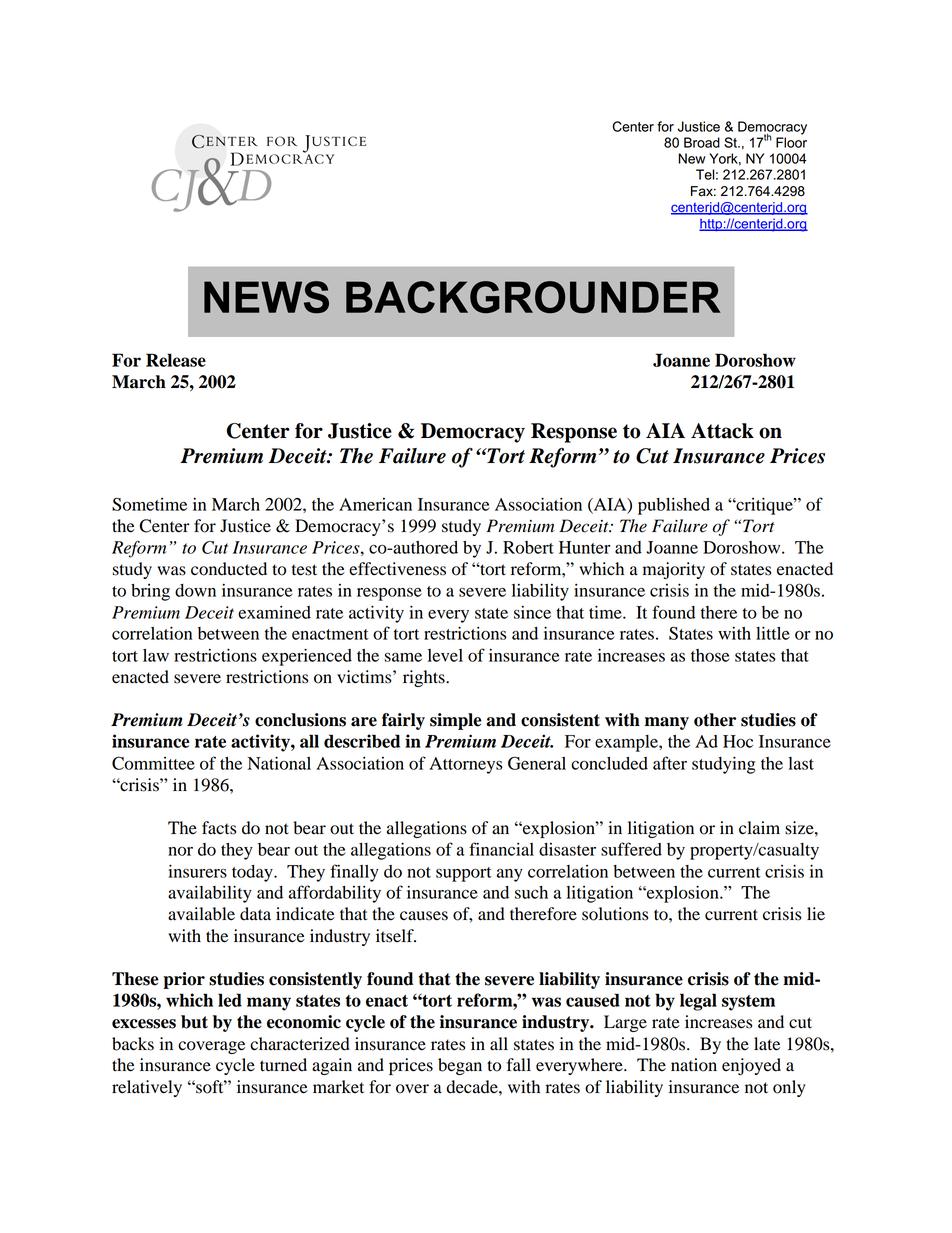  Describe the element at coordinates (194, 1022) in the image. I see `but` at that location.
